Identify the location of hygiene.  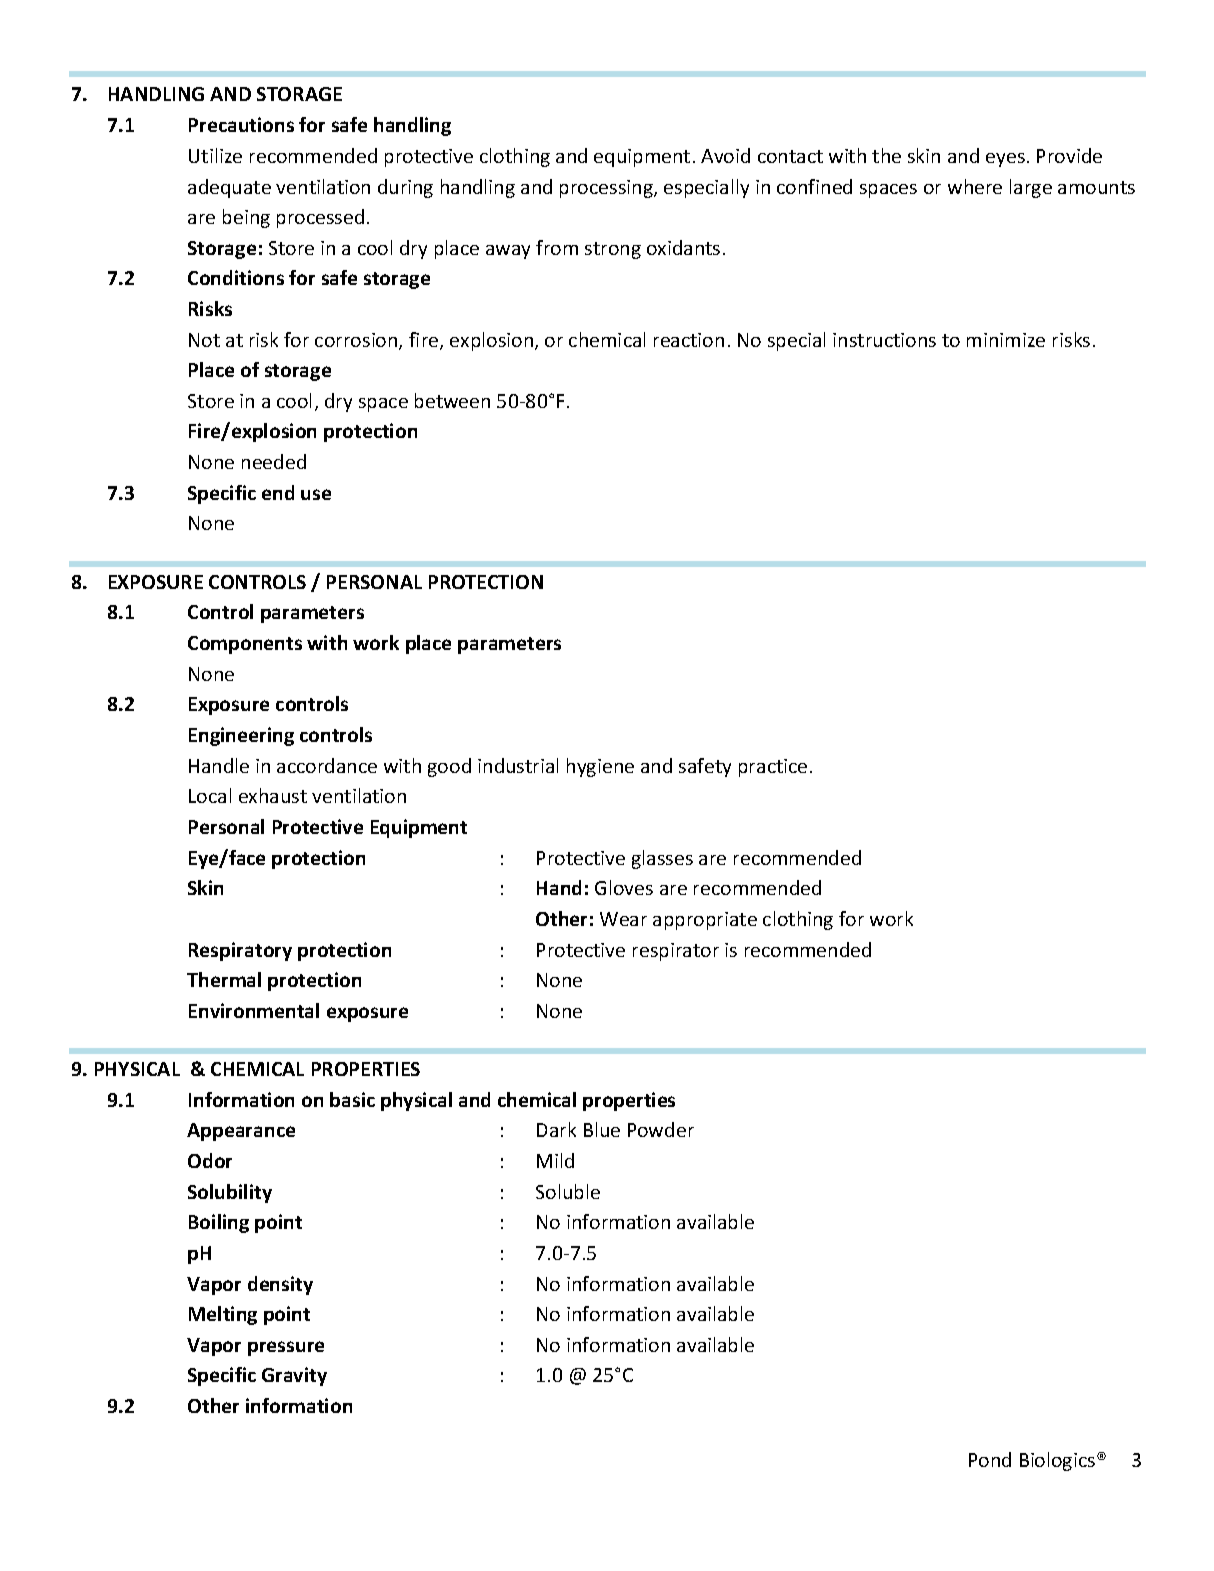
(600, 767).
